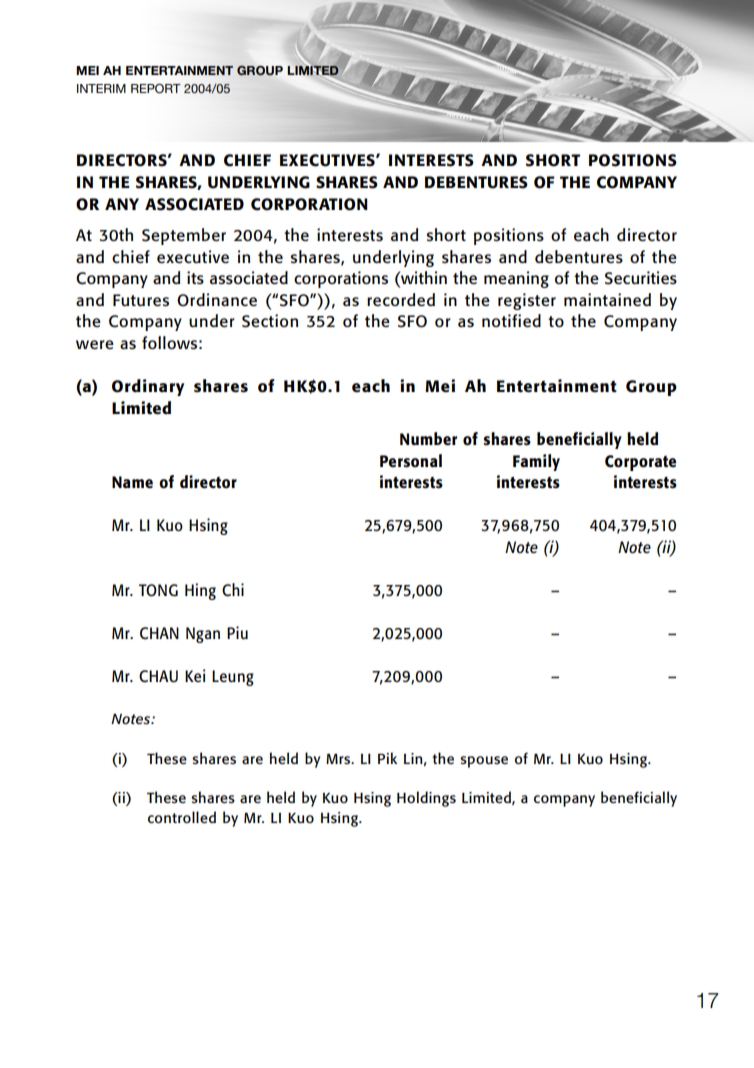 This screenshot has width=754, height=1068. I want to click on controlled, so click(182, 817).
